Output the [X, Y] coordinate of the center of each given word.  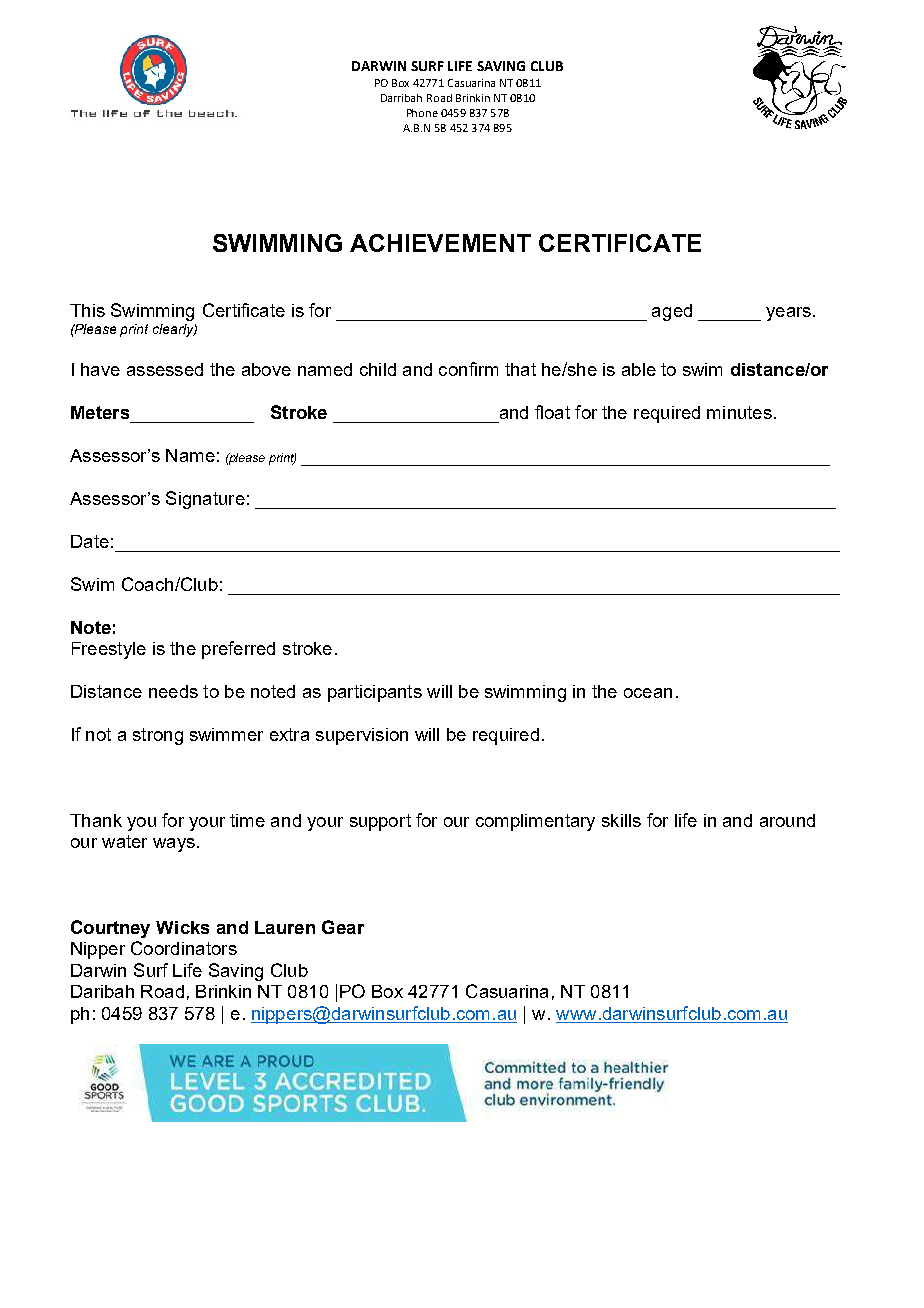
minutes [739, 412]
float [552, 412]
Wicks [182, 927]
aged [672, 312]
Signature [205, 500]
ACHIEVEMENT [440, 243]
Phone [422, 113]
